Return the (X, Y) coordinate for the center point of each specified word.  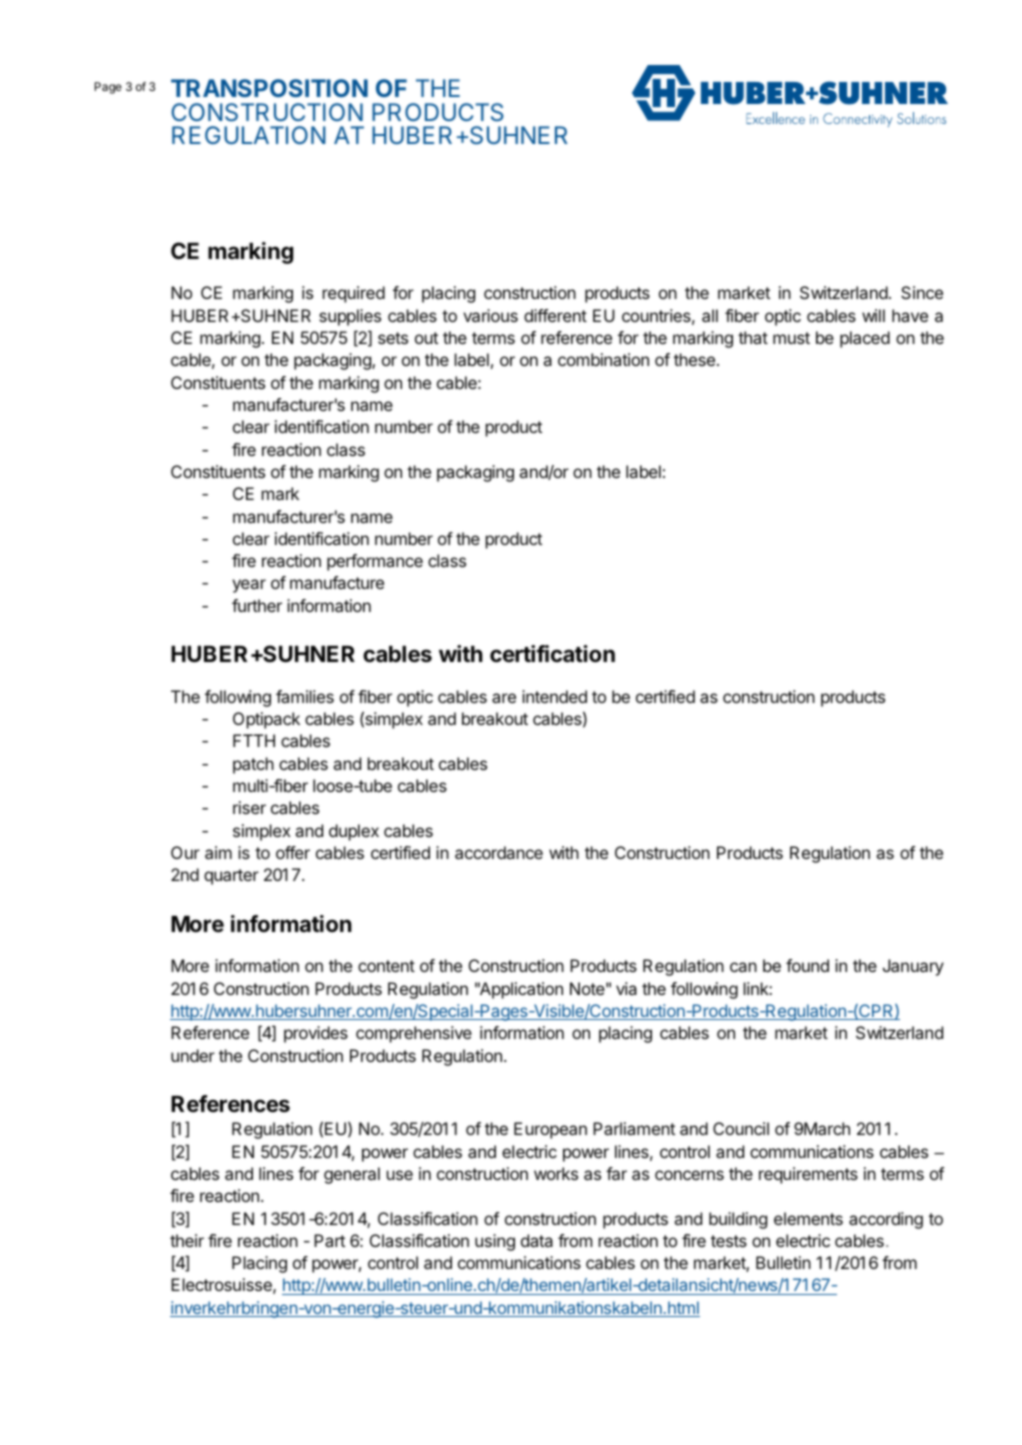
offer (293, 852)
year (249, 586)
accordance (499, 852)
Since (922, 292)
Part (329, 1240)
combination (603, 359)
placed (865, 339)
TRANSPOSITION (269, 88)
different (555, 315)
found (807, 965)
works (556, 1173)
